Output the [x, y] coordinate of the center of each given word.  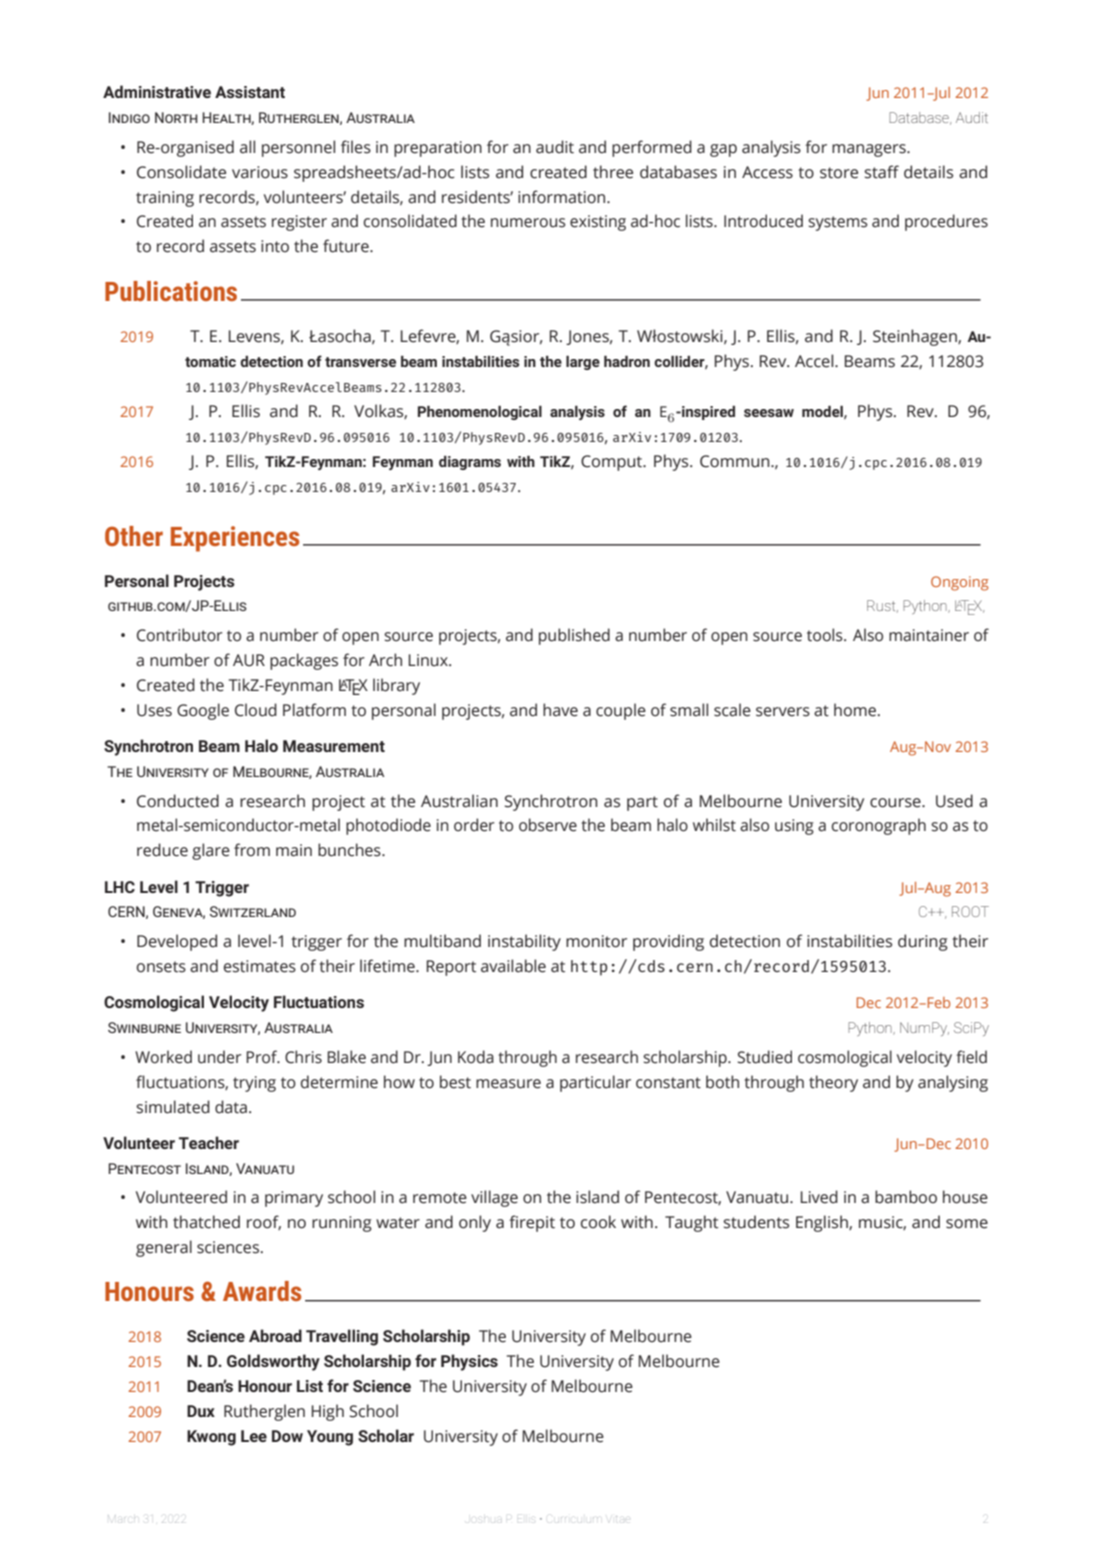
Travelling [342, 1337]
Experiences [235, 539]
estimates [260, 966]
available [513, 966]
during [923, 942]
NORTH [176, 117]
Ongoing [960, 583]
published [574, 636]
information [563, 197]
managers [870, 150]
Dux [201, 1411]
